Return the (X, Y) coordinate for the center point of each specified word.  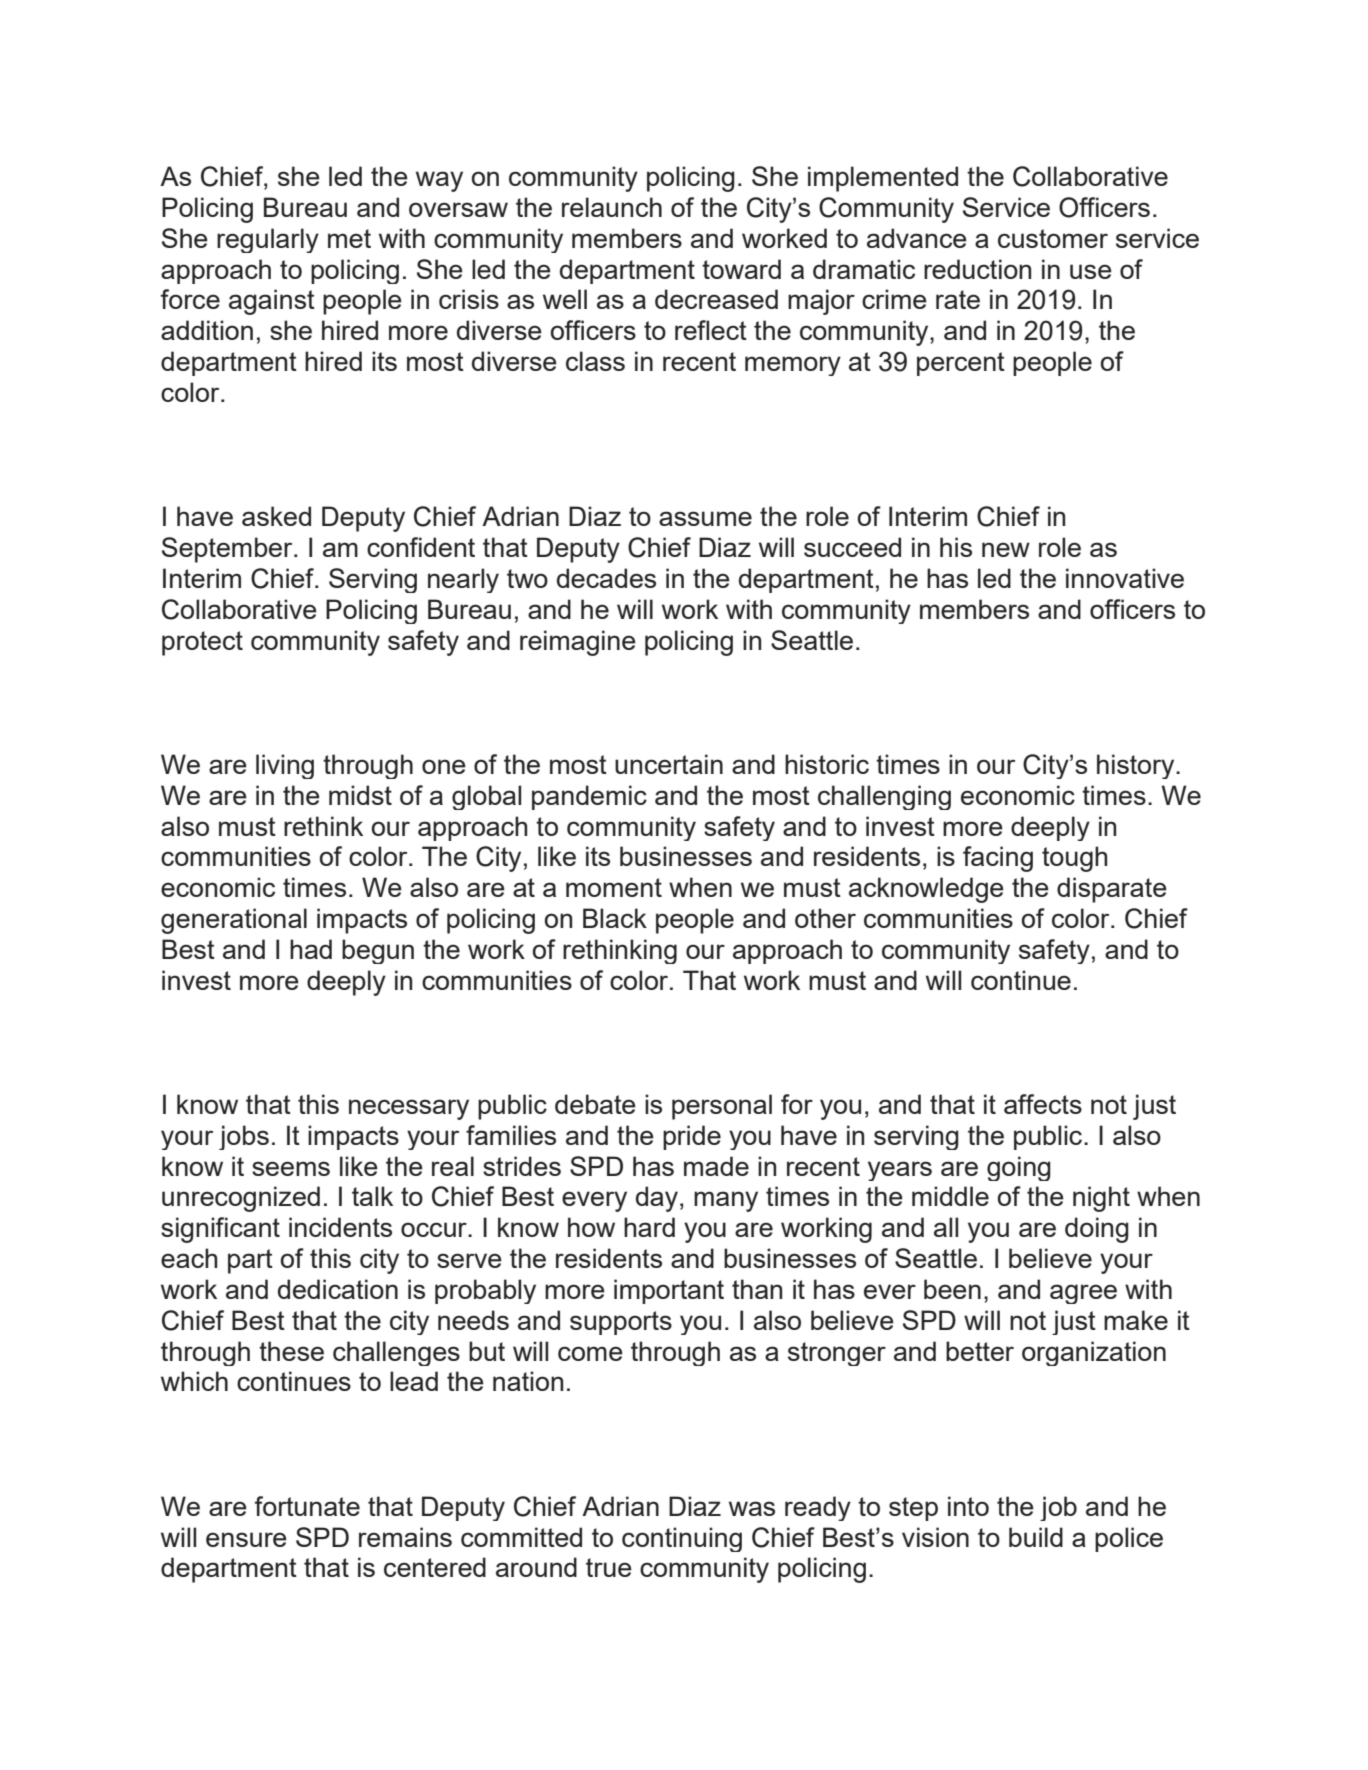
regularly (268, 240)
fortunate (307, 1506)
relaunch (612, 207)
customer (1053, 238)
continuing (682, 1539)
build (1036, 1537)
